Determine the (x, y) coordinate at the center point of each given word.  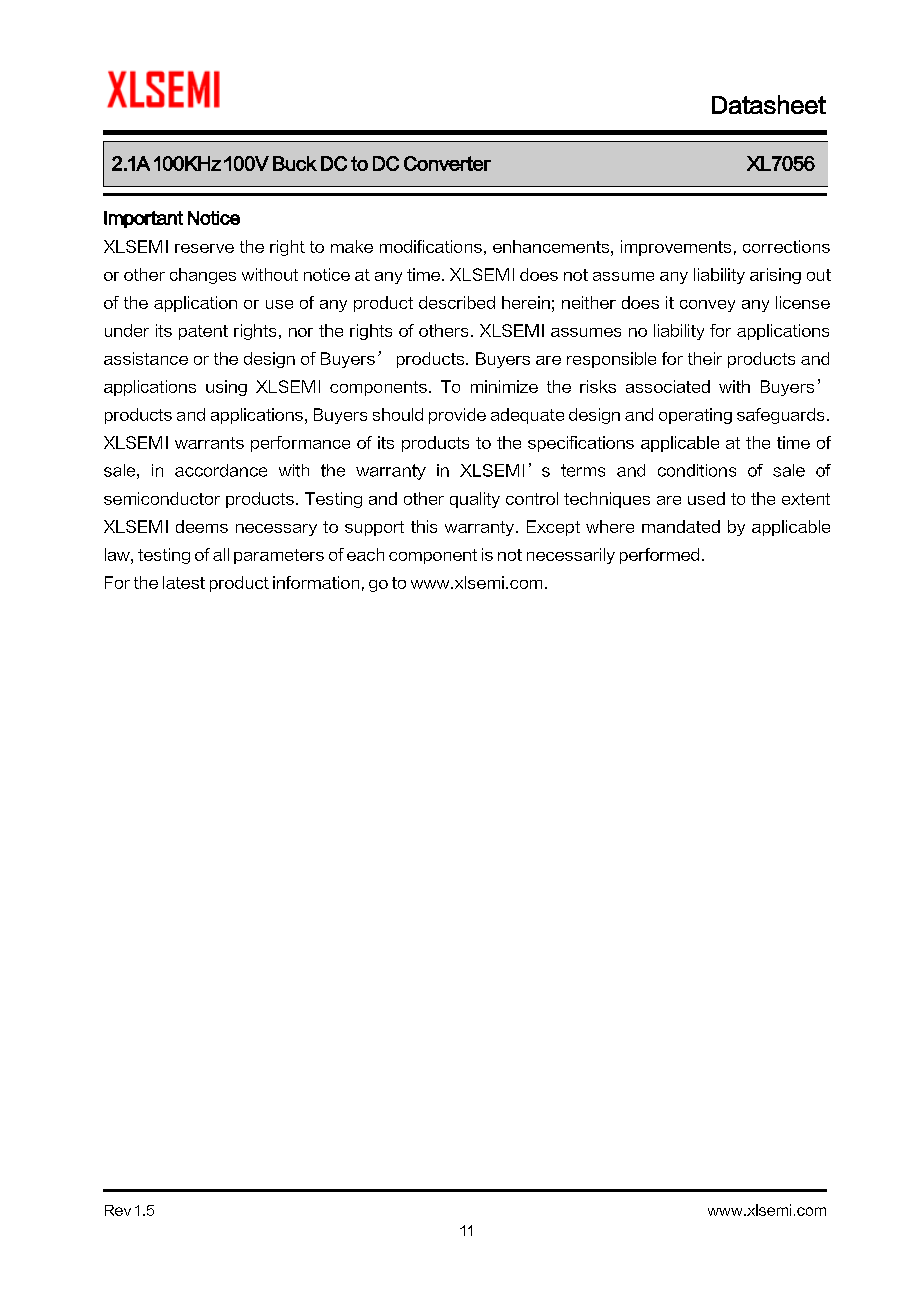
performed (659, 556)
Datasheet (769, 104)
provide (457, 416)
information (316, 582)
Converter (447, 163)
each (365, 554)
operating (695, 416)
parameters (279, 556)
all (221, 554)
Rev (118, 1210)
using (226, 388)
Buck (295, 163)
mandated (681, 526)
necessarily (571, 556)
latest (184, 582)
